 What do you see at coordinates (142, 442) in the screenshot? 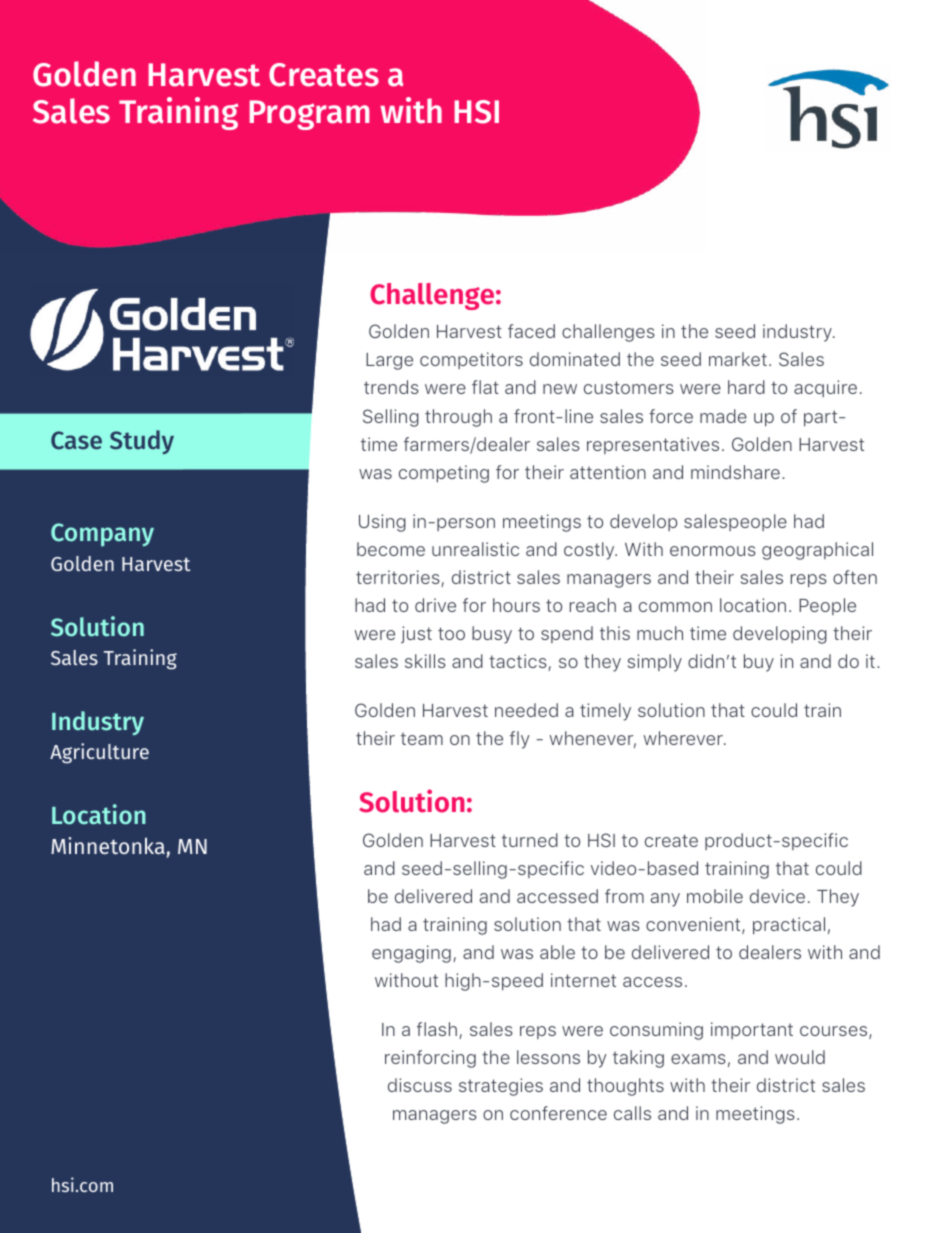
I see `Study` at bounding box center [142, 442].
